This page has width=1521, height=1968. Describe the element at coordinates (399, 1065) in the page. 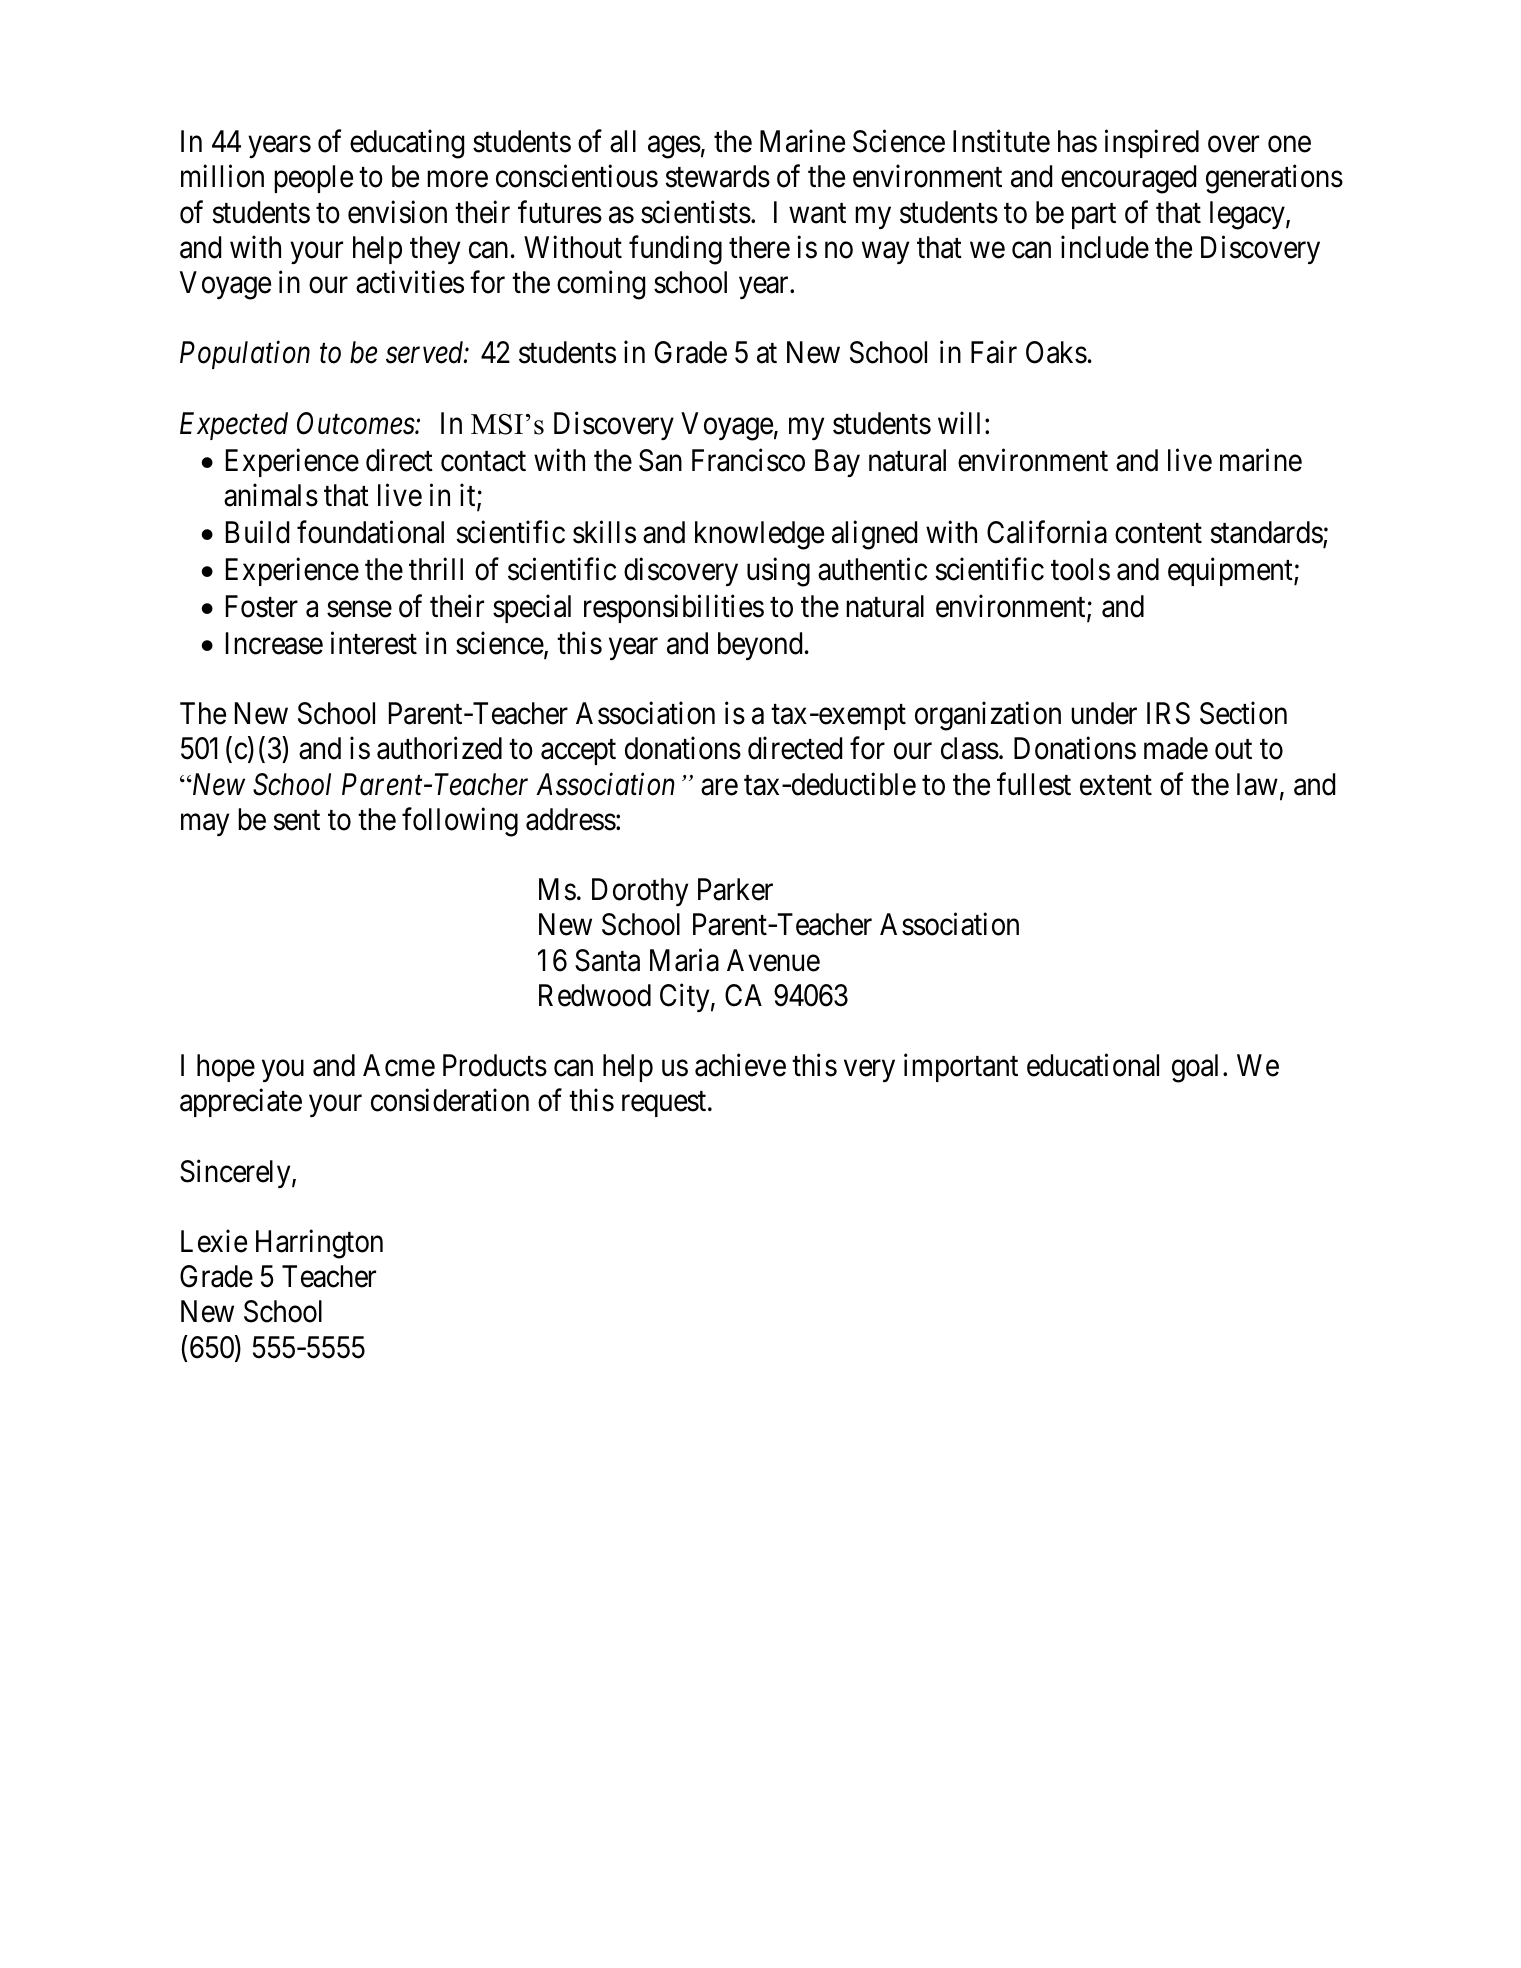

I see `Acme` at that location.
